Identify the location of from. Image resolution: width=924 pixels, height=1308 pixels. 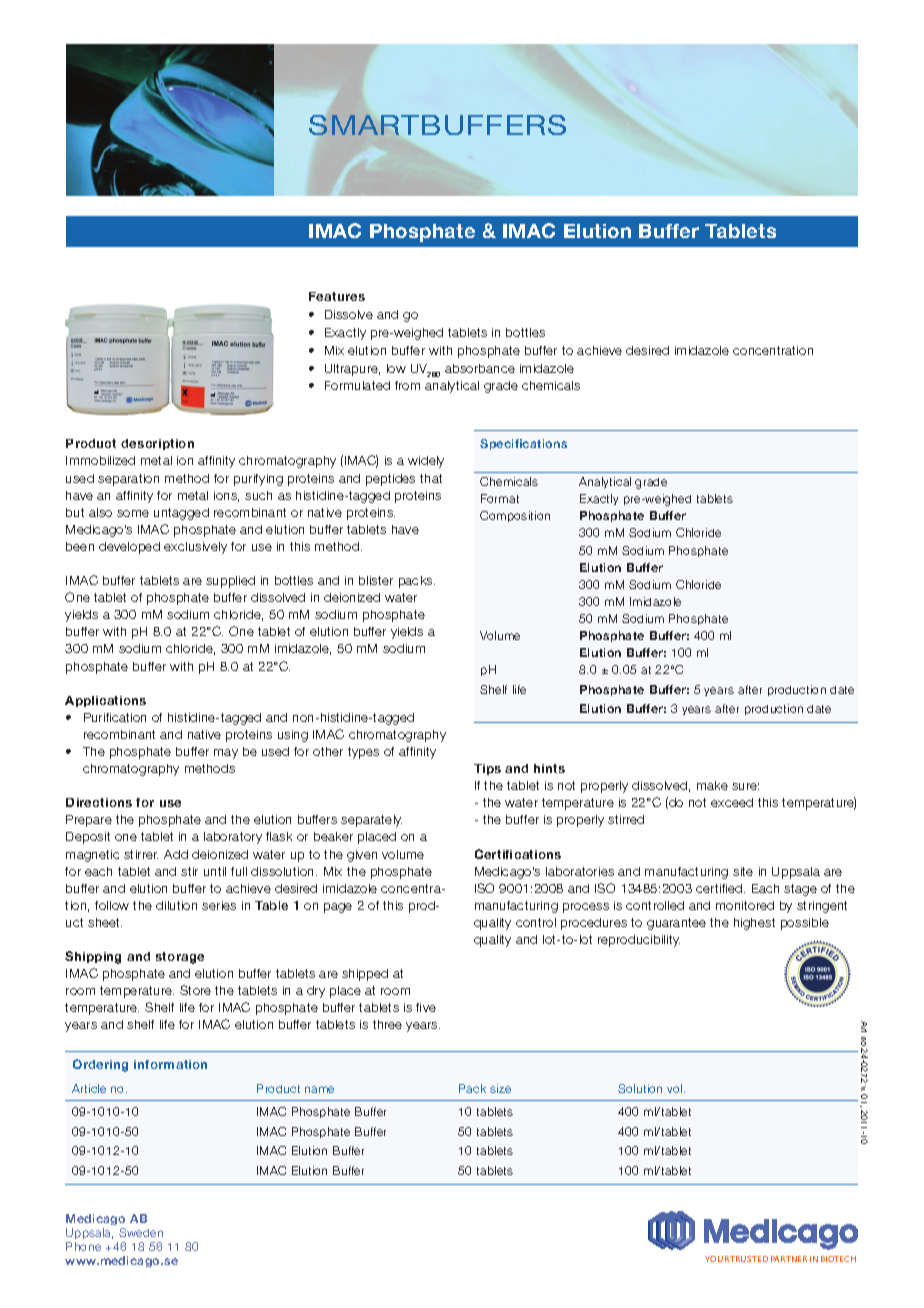
(407, 385).
